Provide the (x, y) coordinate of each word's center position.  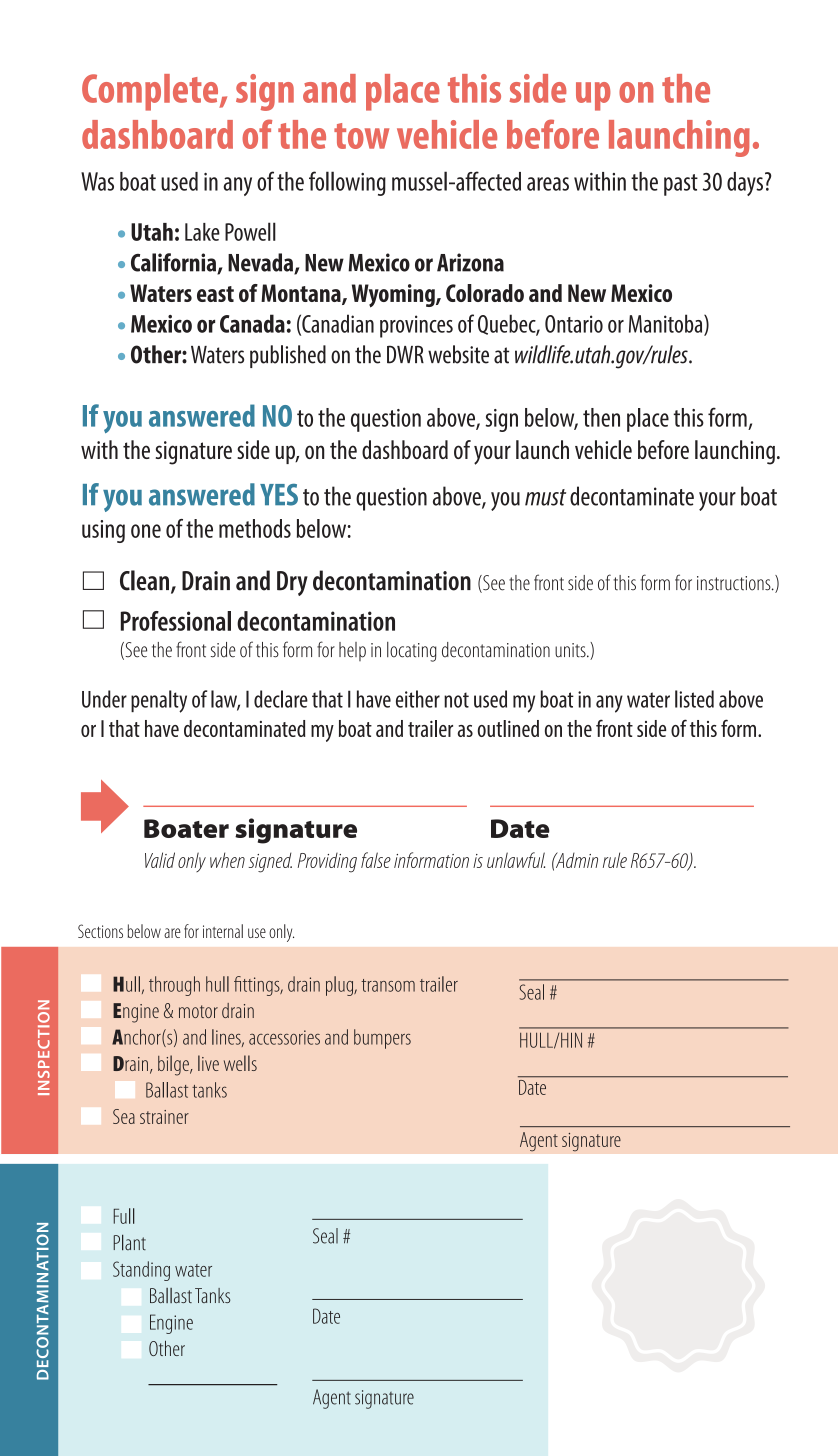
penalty (159, 701)
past (681, 185)
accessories (284, 1037)
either (418, 699)
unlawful (516, 860)
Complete (151, 92)
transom (388, 985)
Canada (252, 323)
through (174, 986)
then (601, 417)
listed (694, 699)
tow (361, 136)
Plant (129, 1242)
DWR (405, 354)
